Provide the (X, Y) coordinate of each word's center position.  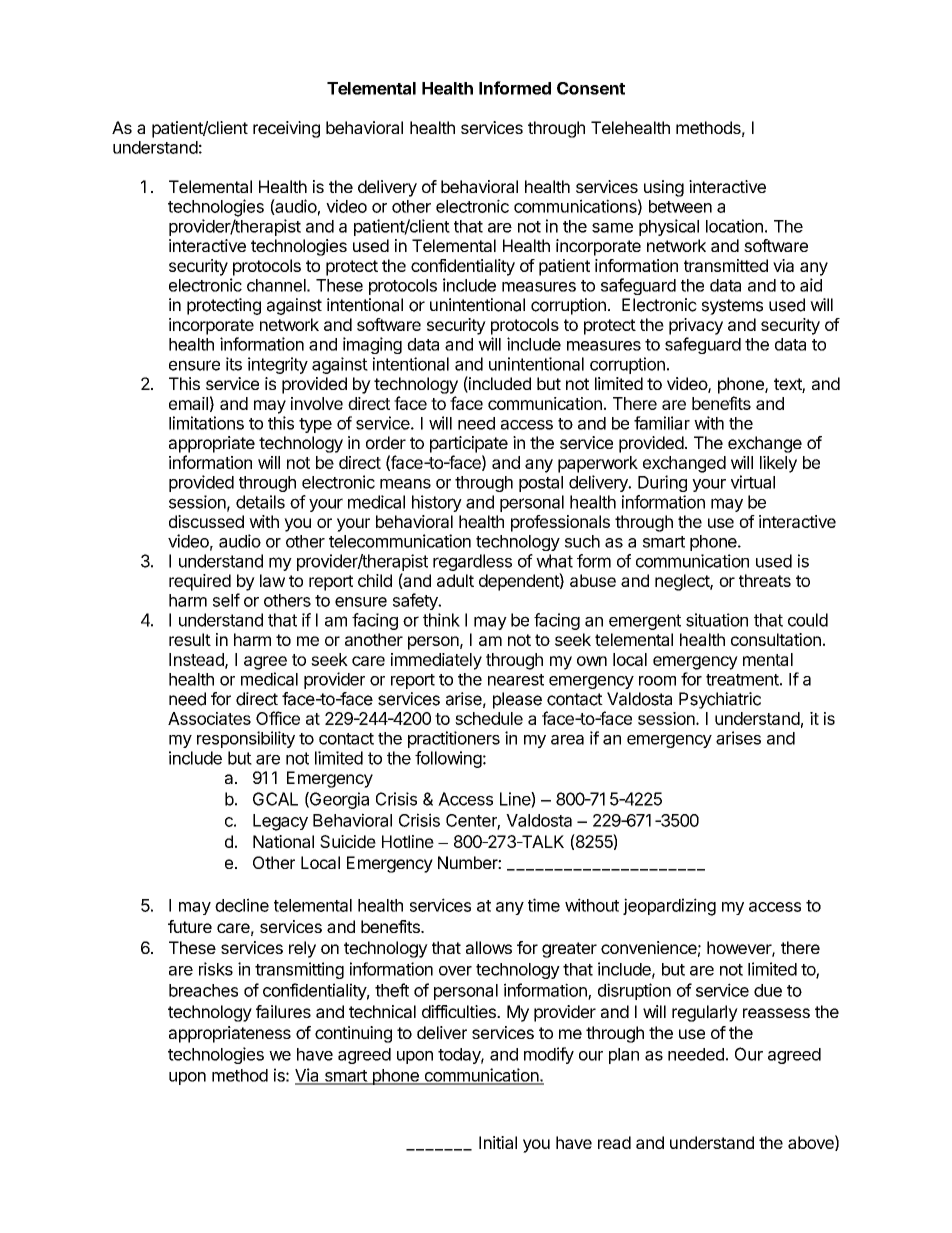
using (664, 188)
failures (283, 1011)
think (441, 620)
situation (717, 620)
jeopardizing (669, 907)
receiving (286, 129)
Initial (498, 1142)
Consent (591, 88)
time (544, 905)
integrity (278, 365)
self (226, 600)
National (283, 841)
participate (469, 444)
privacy (696, 326)
